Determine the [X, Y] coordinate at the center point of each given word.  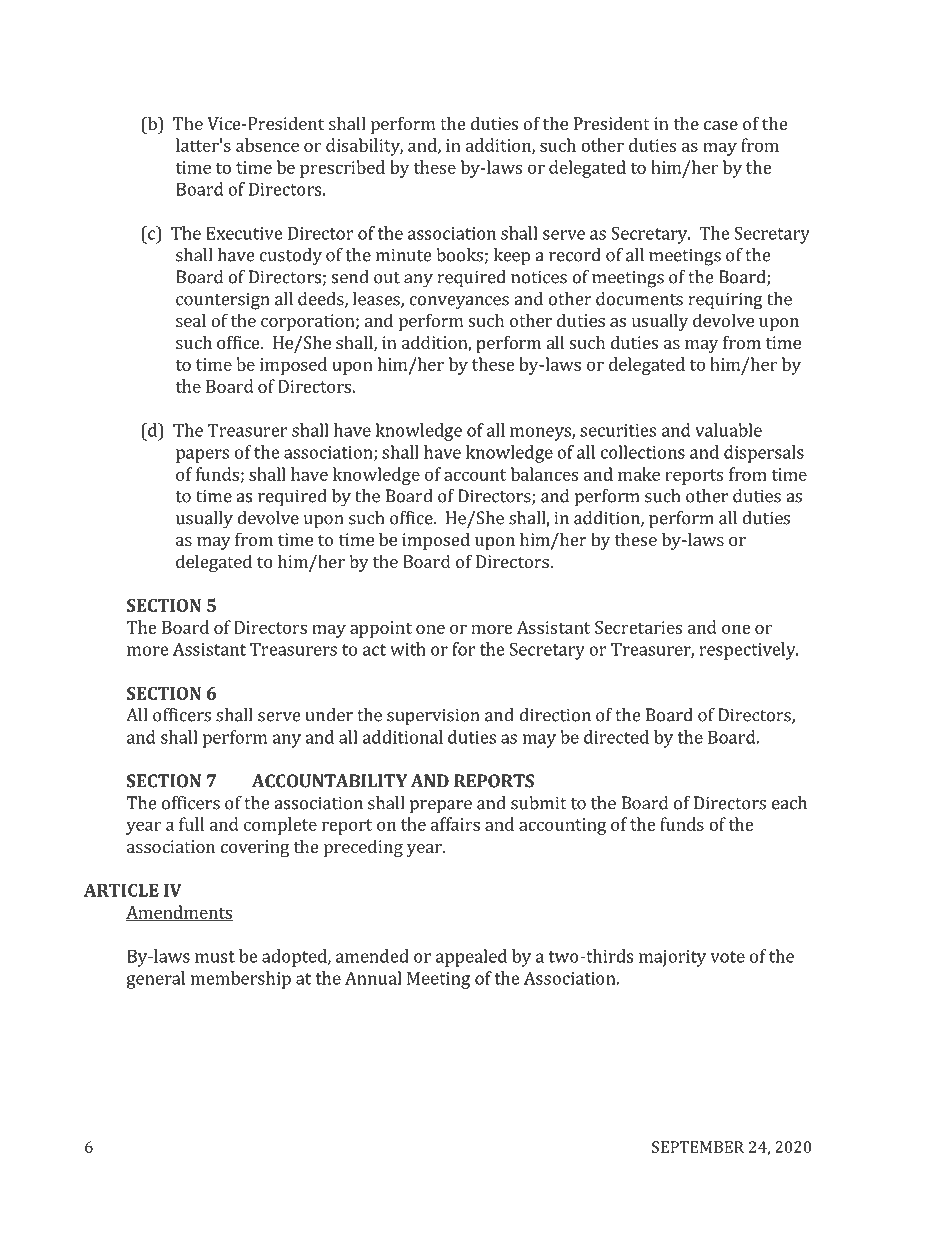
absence [267, 145]
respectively [749, 651]
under [329, 715]
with [408, 649]
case [721, 125]
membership [241, 980]
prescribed [342, 169]
